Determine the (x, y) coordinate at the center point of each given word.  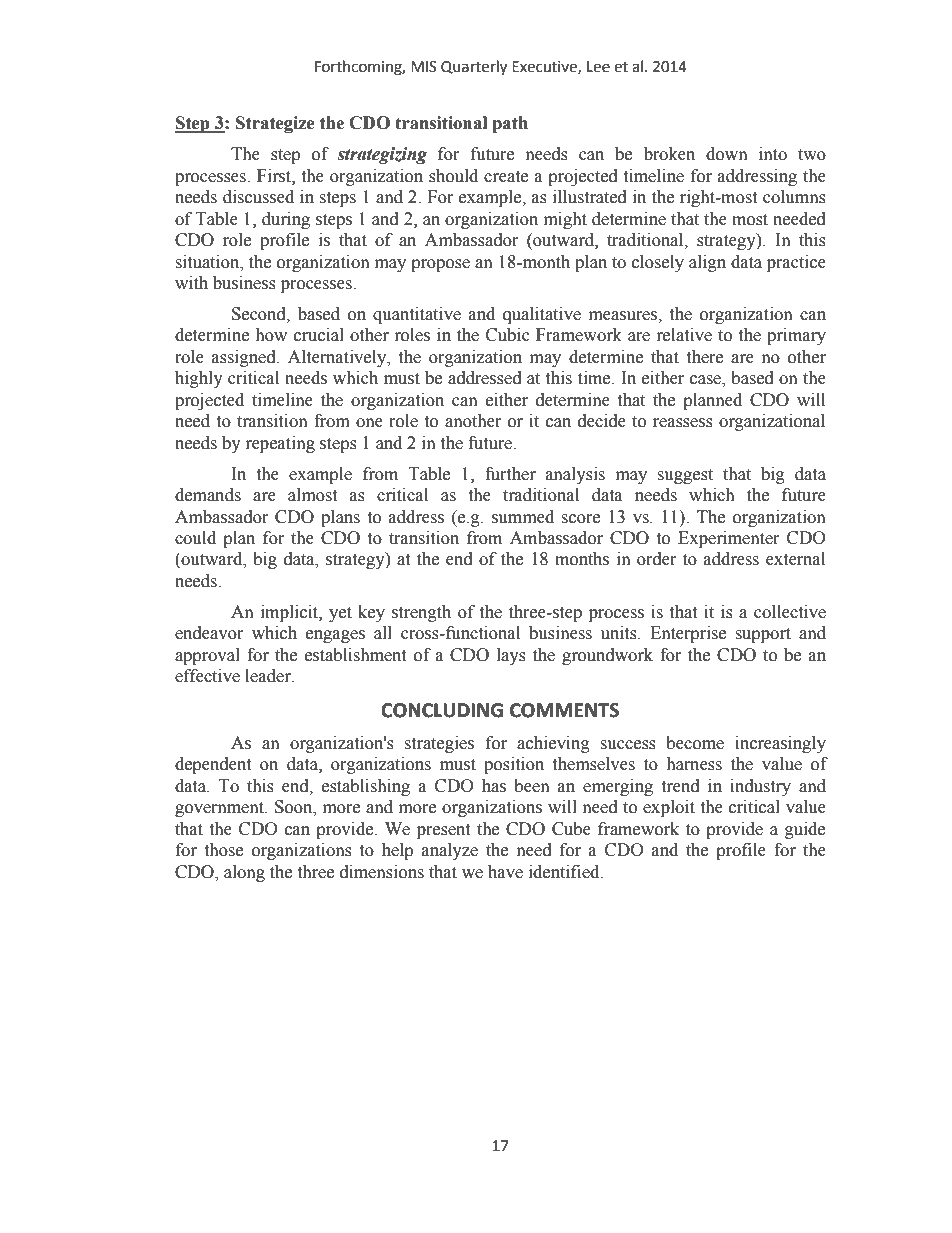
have (505, 872)
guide (805, 830)
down (727, 154)
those (223, 850)
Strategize (275, 124)
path (510, 124)
